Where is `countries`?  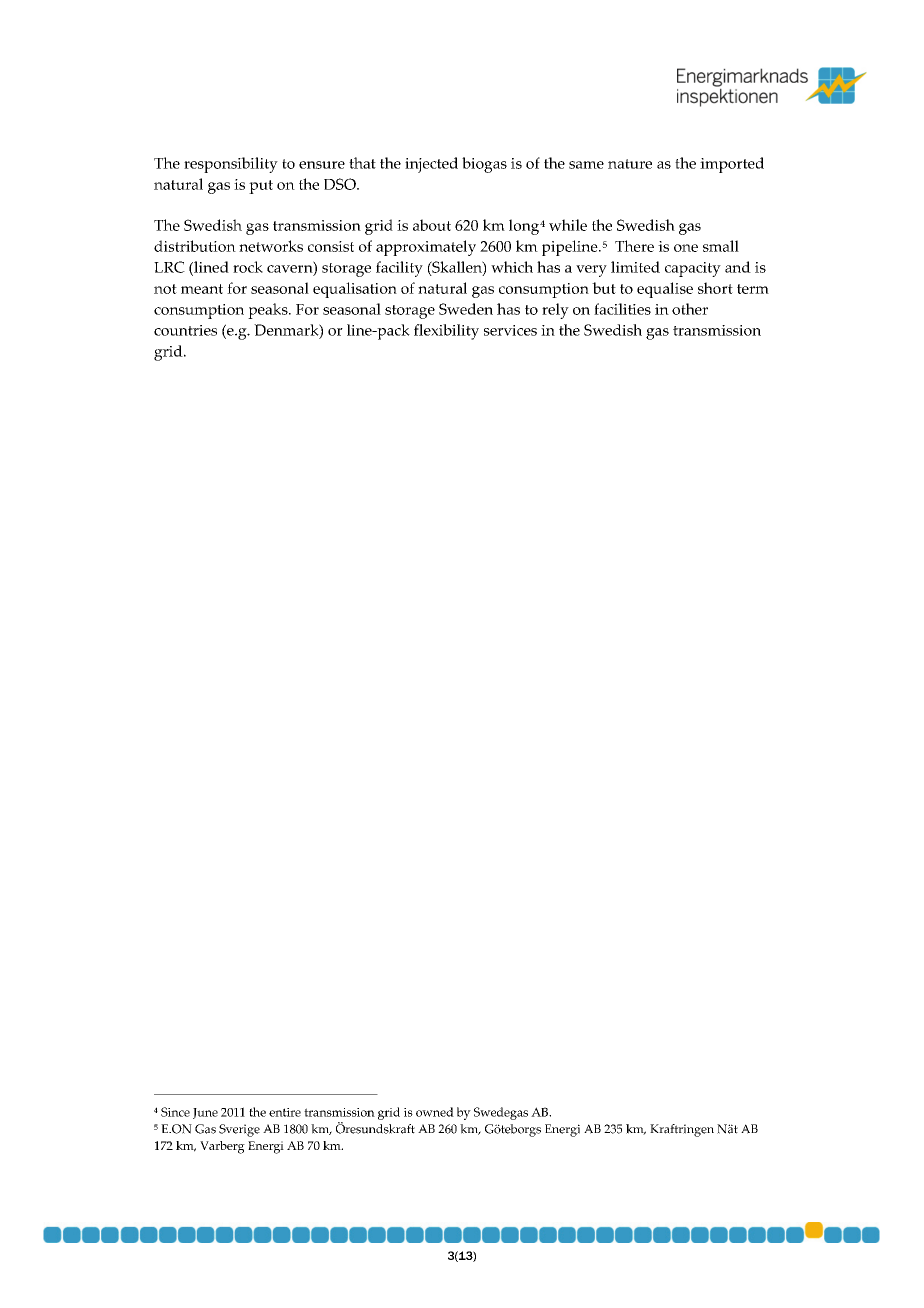 countries is located at coordinates (185, 330).
